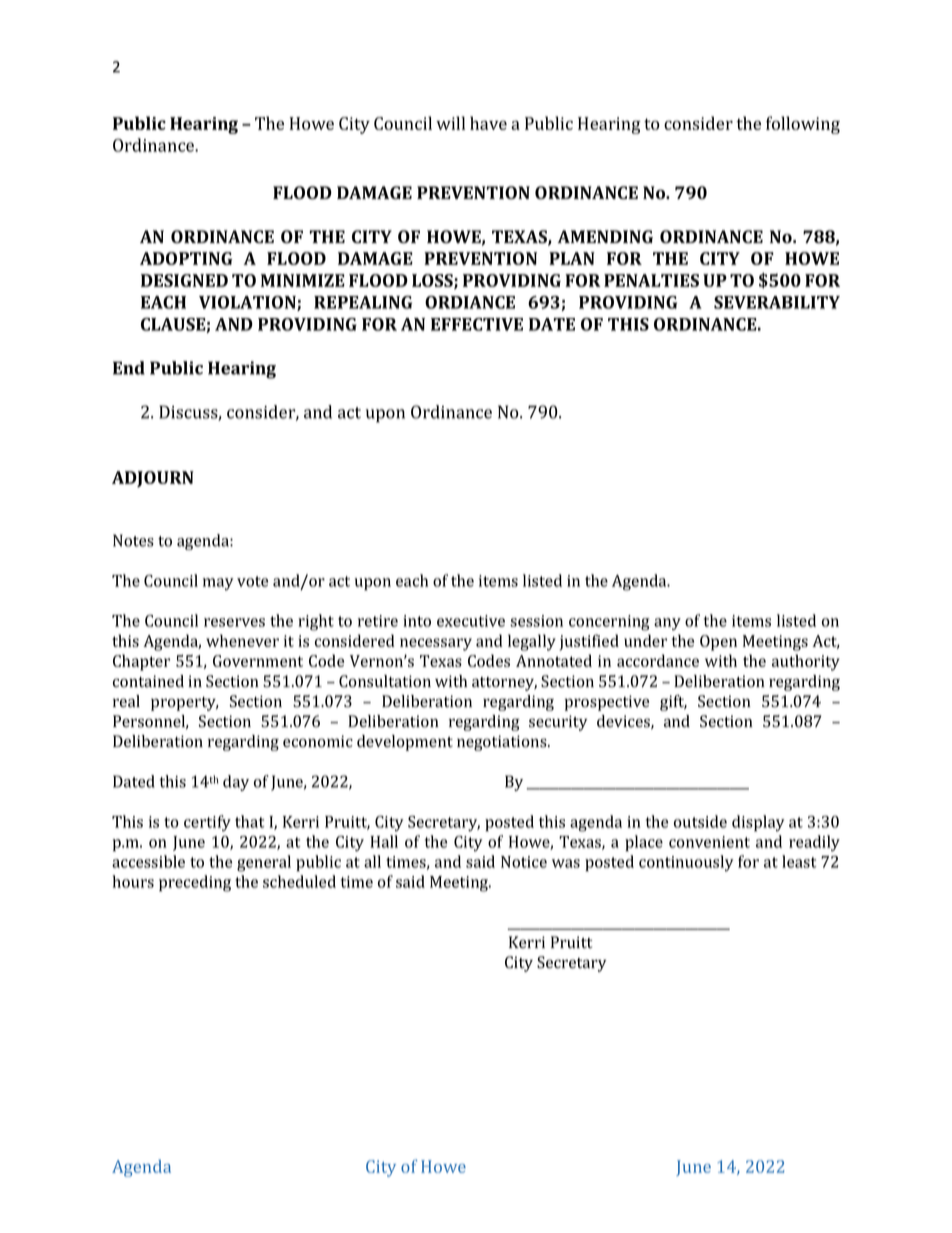 The height and width of the image is (1233, 952). What do you see at coordinates (148, 681) in the image?
I see `contained` at bounding box center [148, 681].
